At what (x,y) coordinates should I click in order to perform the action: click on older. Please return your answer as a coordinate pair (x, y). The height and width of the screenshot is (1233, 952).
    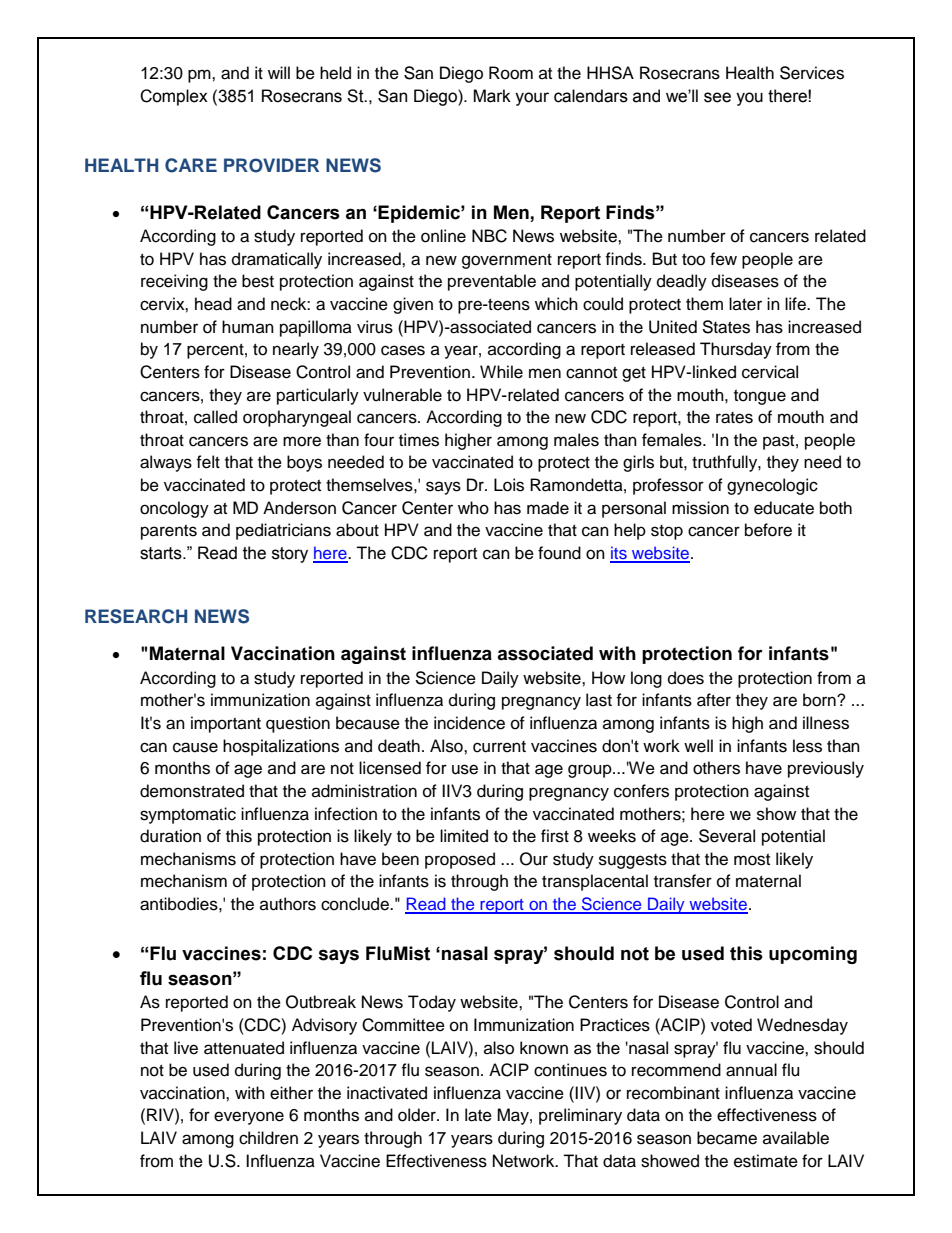
    Looking at the image, I should click on (418, 1115).
